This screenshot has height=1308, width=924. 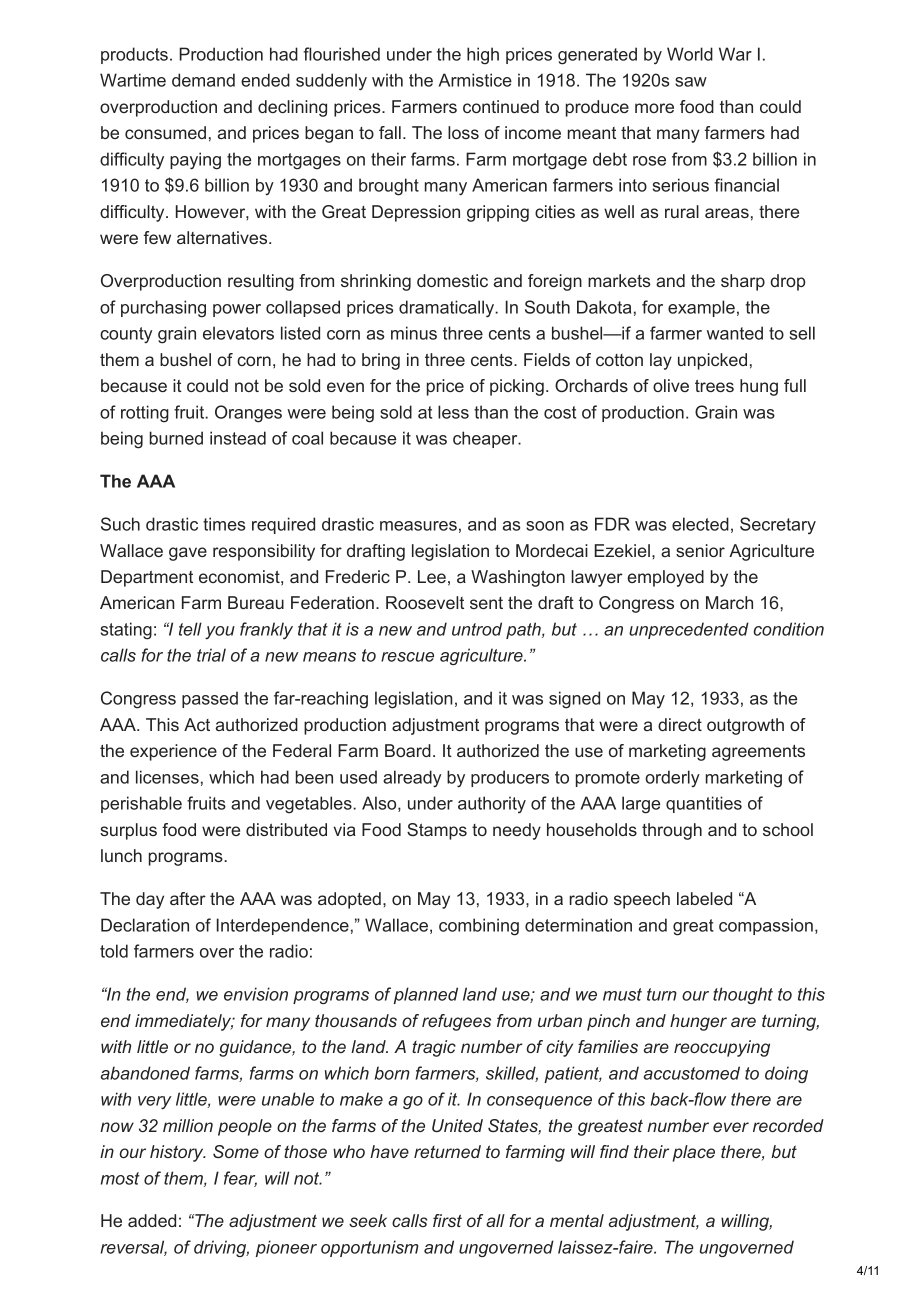 What do you see at coordinates (704, 804) in the screenshot?
I see `quantities` at bounding box center [704, 804].
